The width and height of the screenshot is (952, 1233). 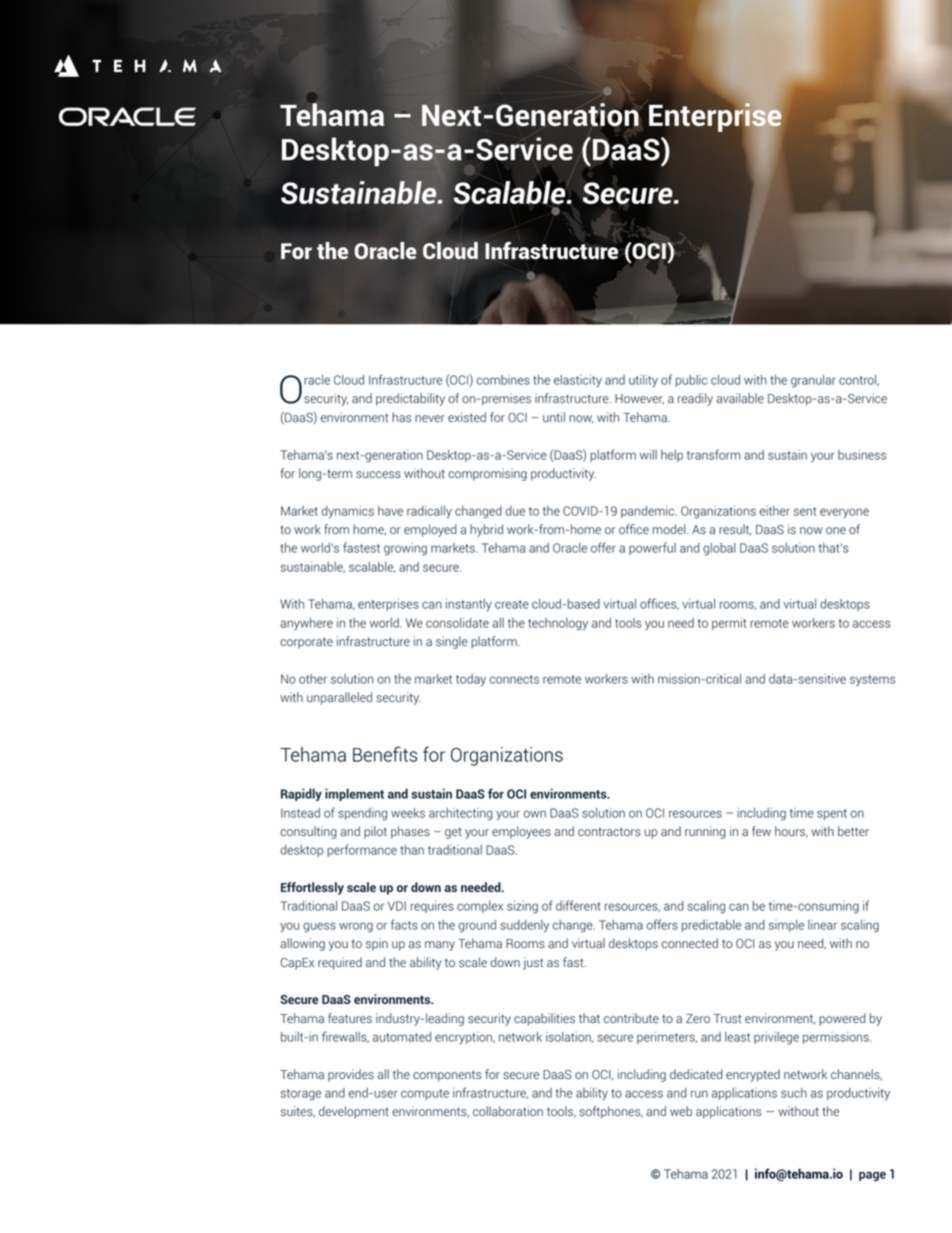 What do you see at coordinates (533, 963) in the screenshot?
I see `just` at bounding box center [533, 963].
